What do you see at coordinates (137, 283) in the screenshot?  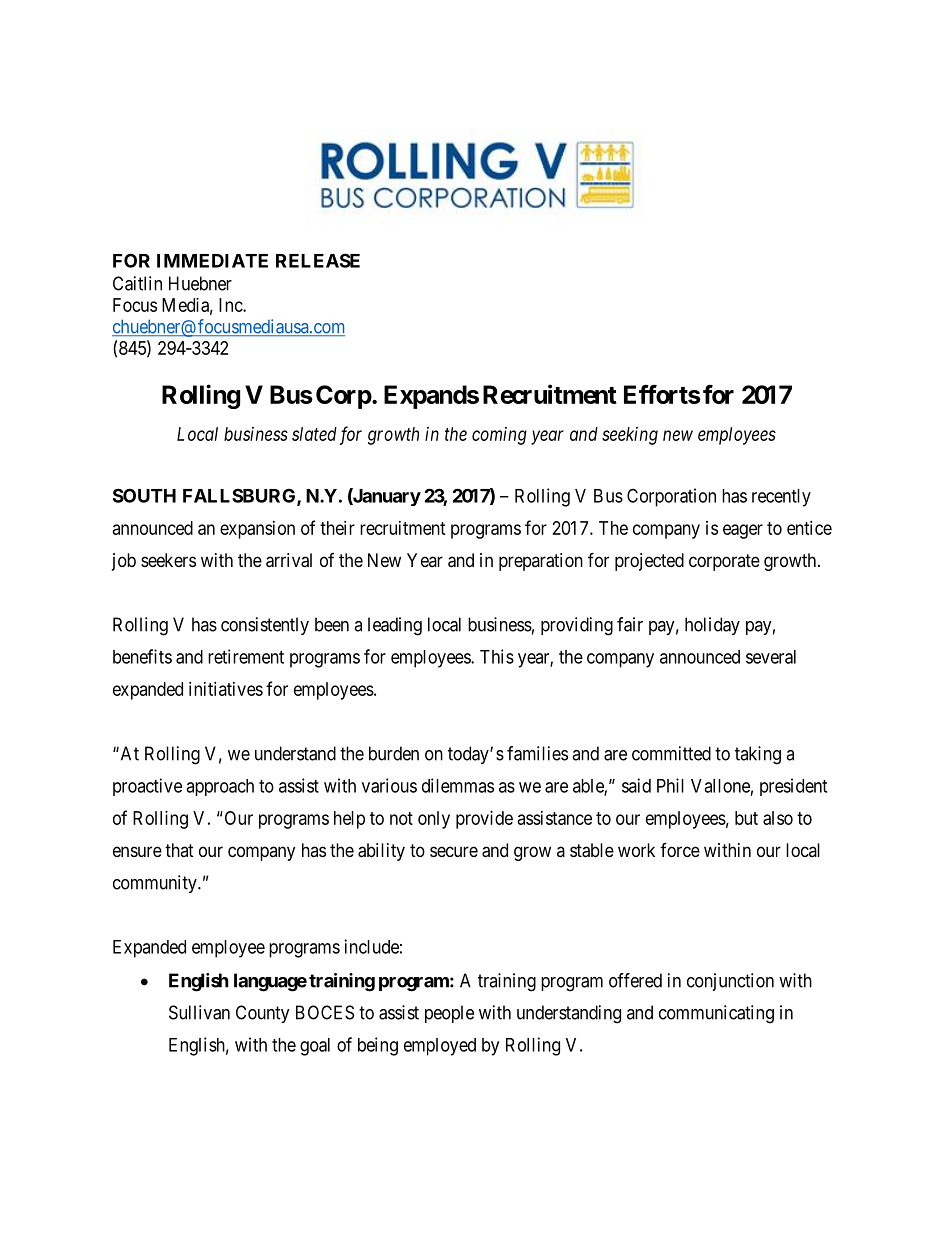 I see `Caitlin` at bounding box center [137, 283].
